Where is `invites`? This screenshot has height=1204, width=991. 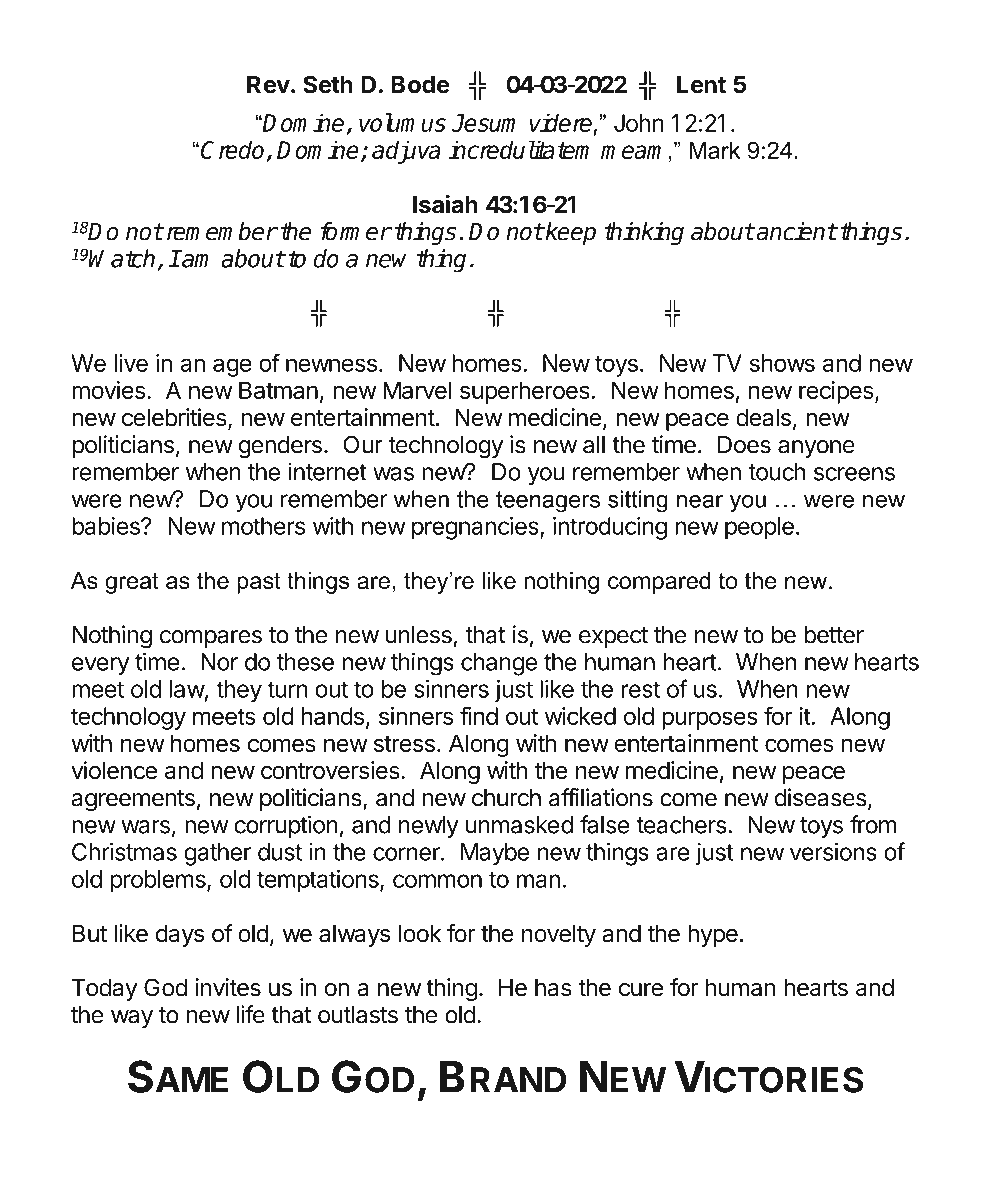 invites is located at coordinates (228, 987).
